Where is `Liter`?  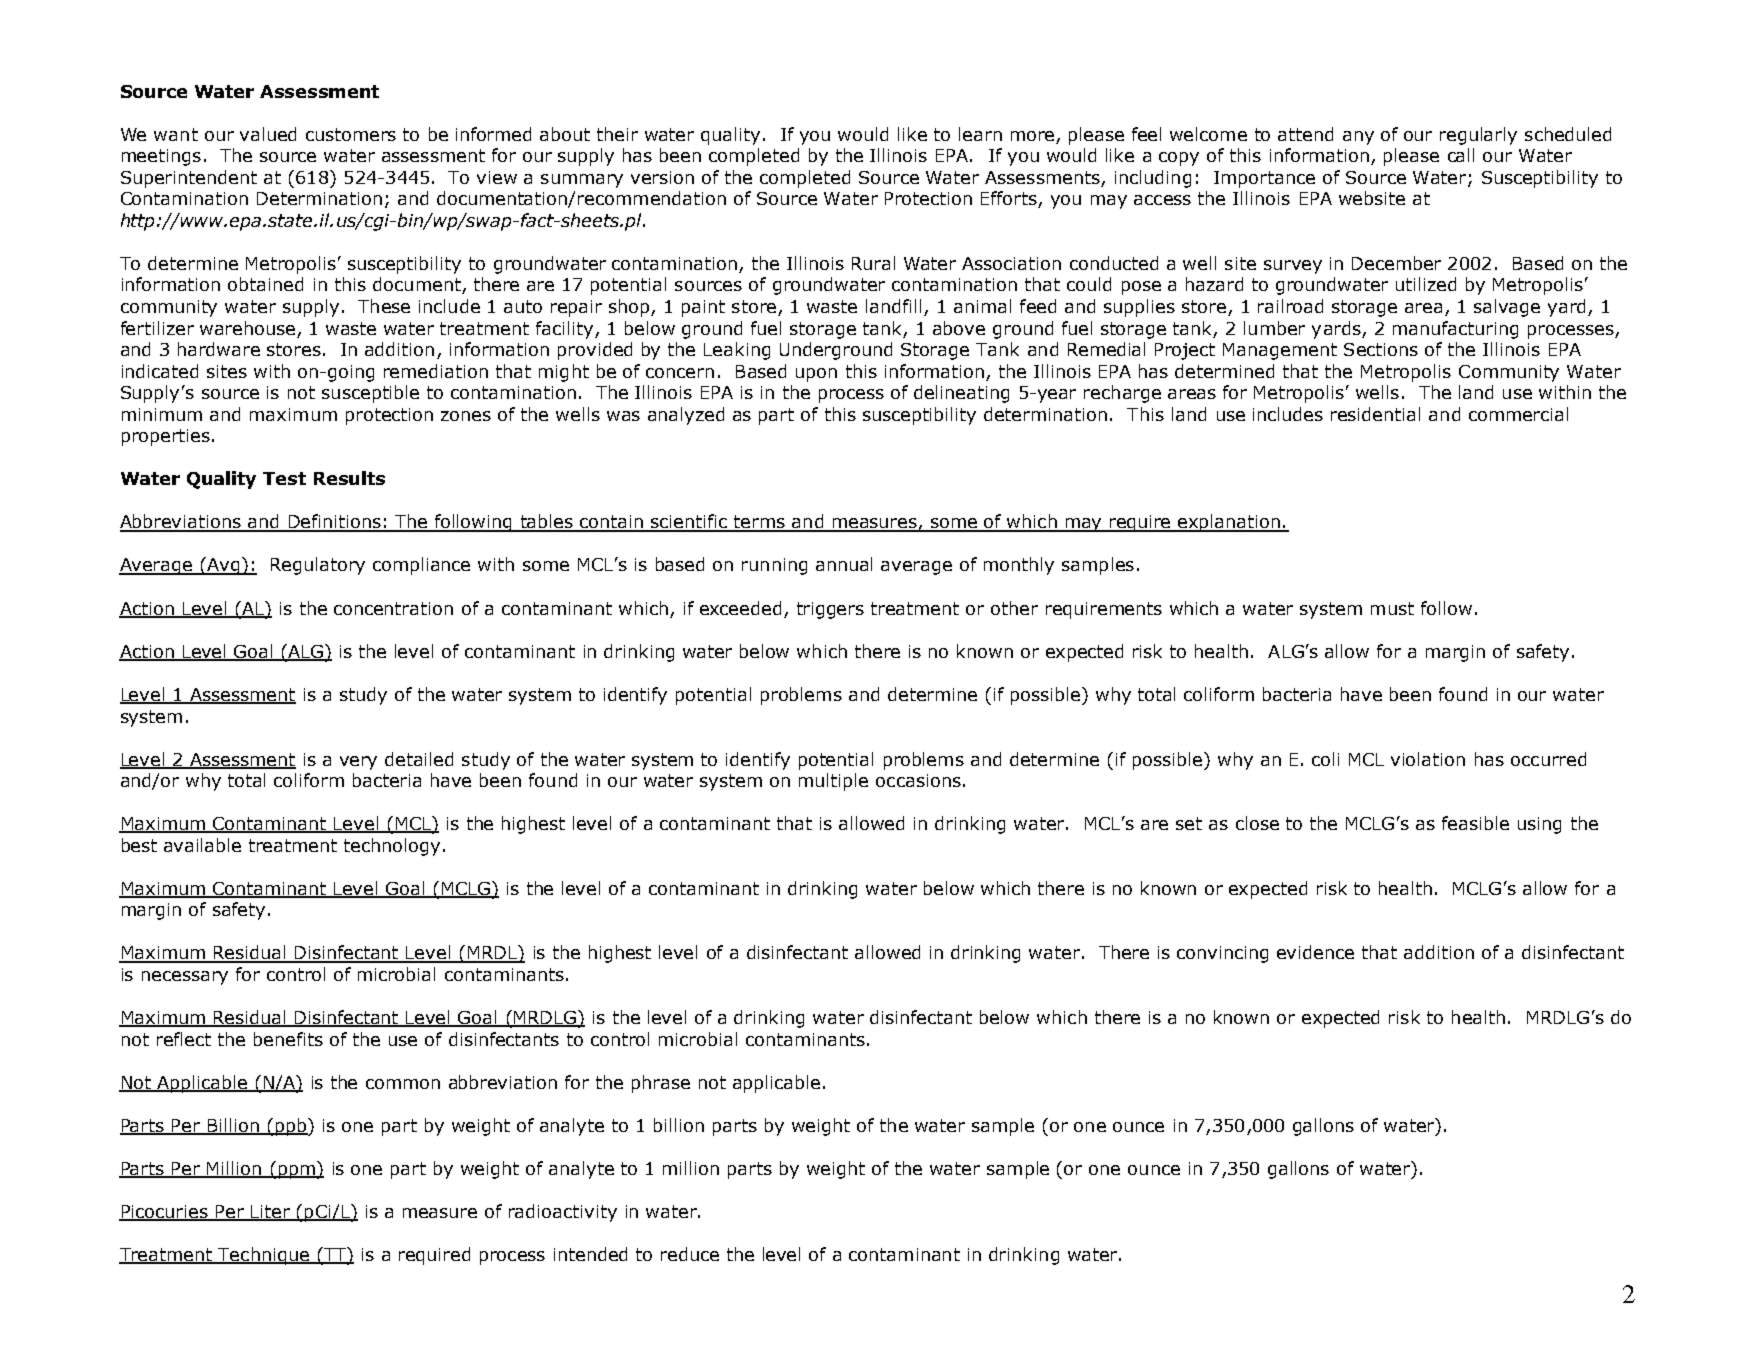 Liter is located at coordinates (270, 1213).
